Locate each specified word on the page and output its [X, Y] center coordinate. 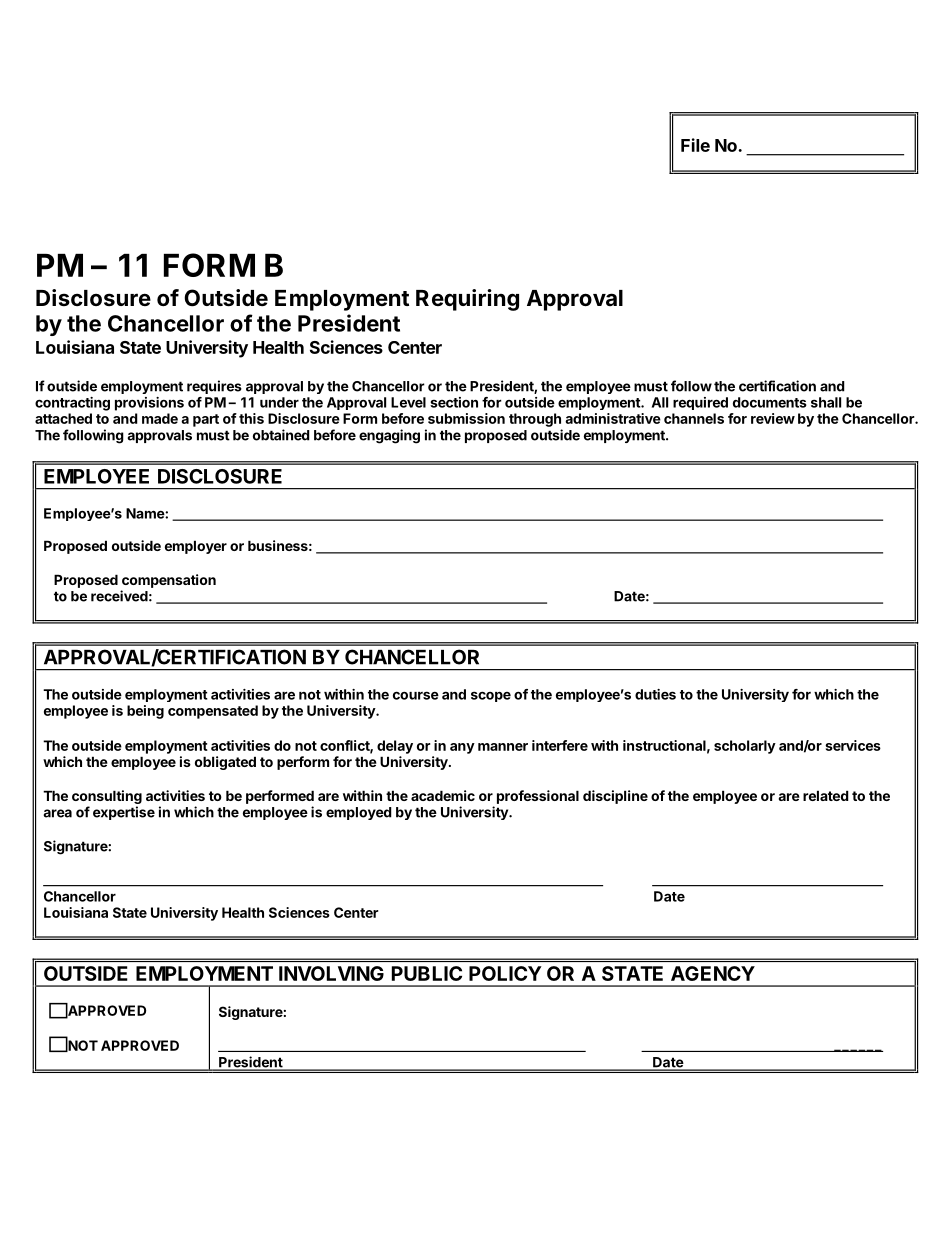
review [773, 418]
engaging [389, 436]
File [695, 145]
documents [770, 402]
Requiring [467, 300]
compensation [169, 581]
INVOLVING [331, 973]
